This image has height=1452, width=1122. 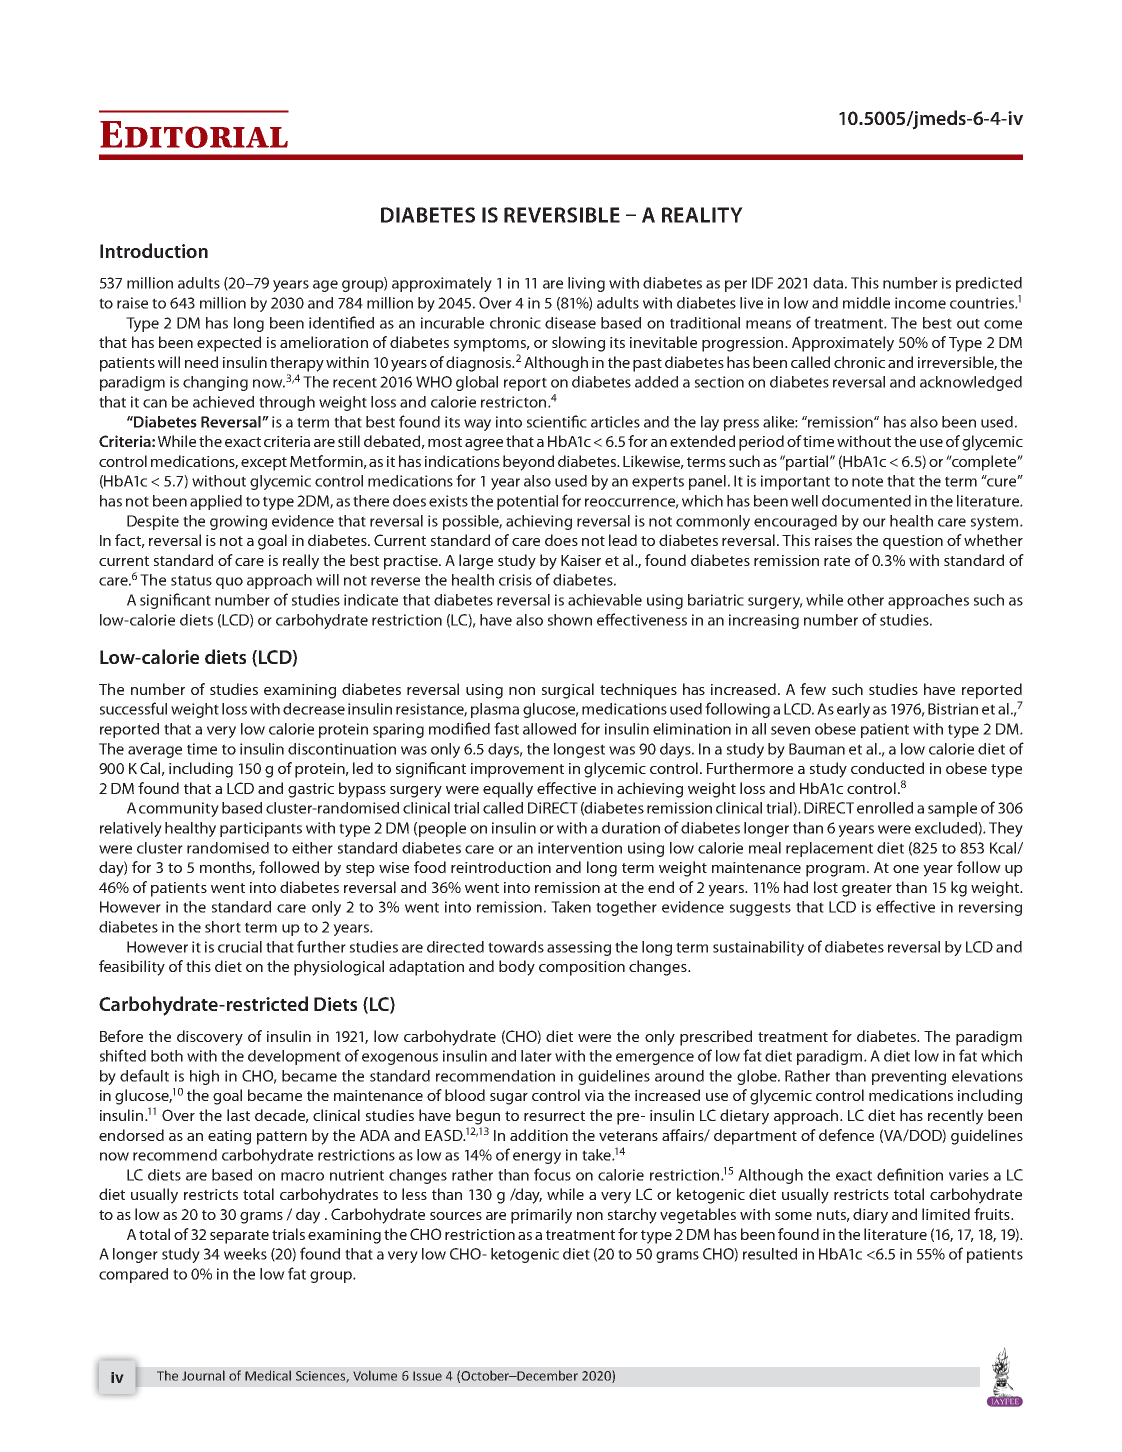 I want to click on Issue, so click(x=427, y=1376).
